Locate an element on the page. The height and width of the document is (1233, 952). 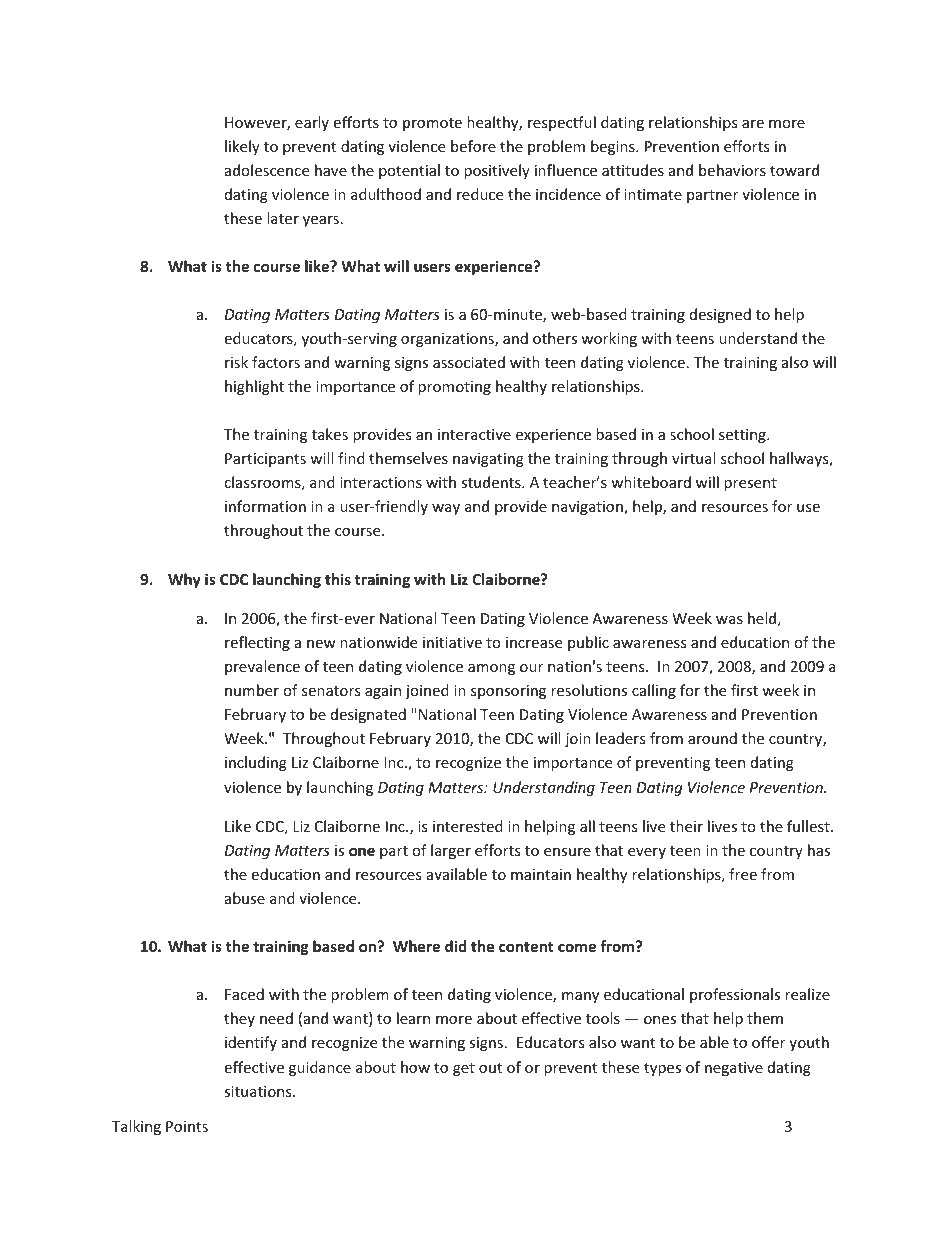
sponsoring is located at coordinates (508, 692).
